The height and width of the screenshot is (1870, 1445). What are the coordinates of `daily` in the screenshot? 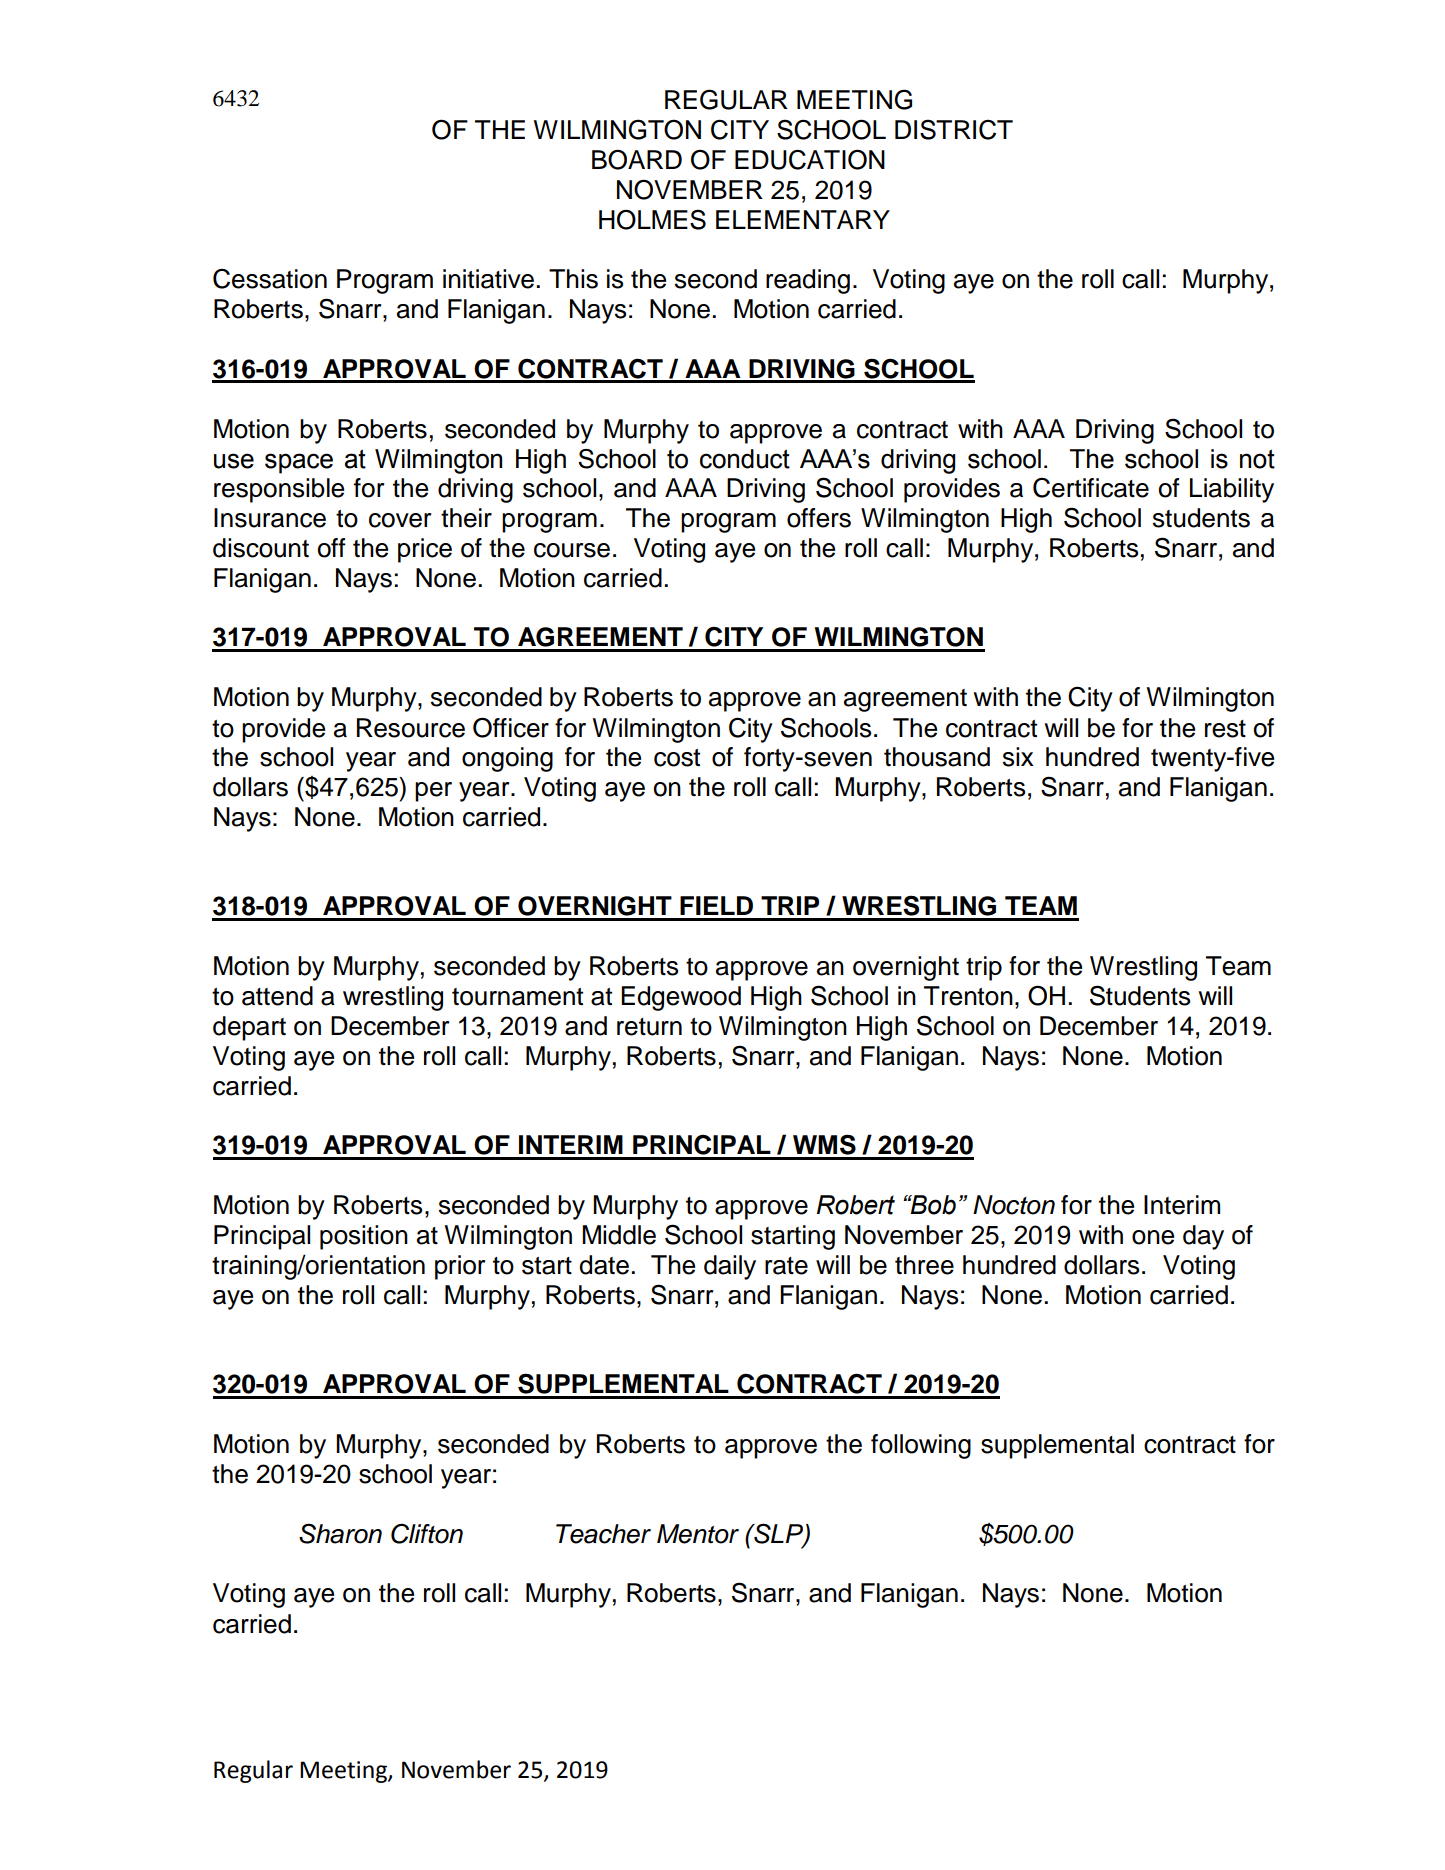 It's located at (730, 1267).
